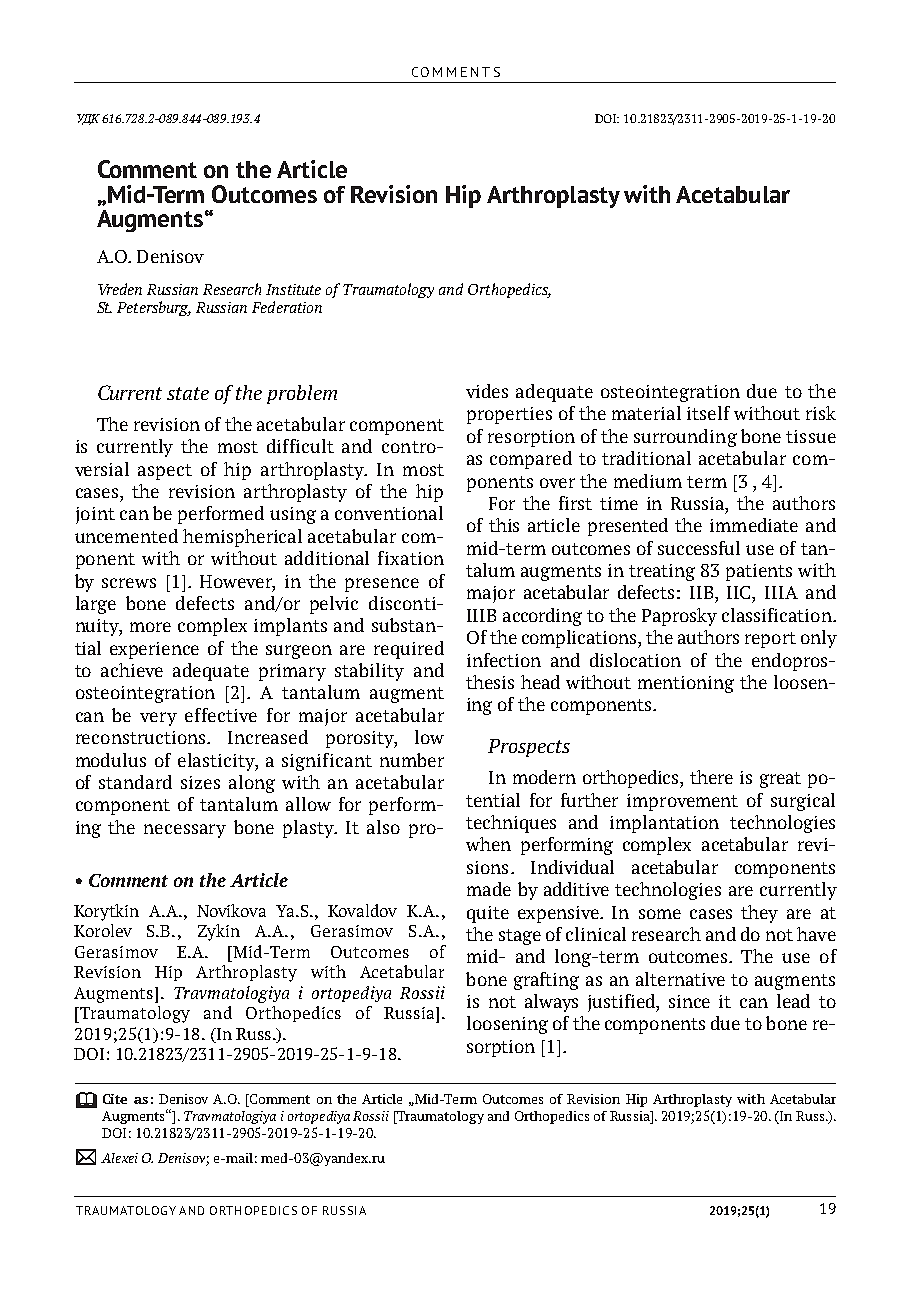 This document has height=1308, width=924. Describe the element at coordinates (708, 413) in the document. I see `itself` at that location.
